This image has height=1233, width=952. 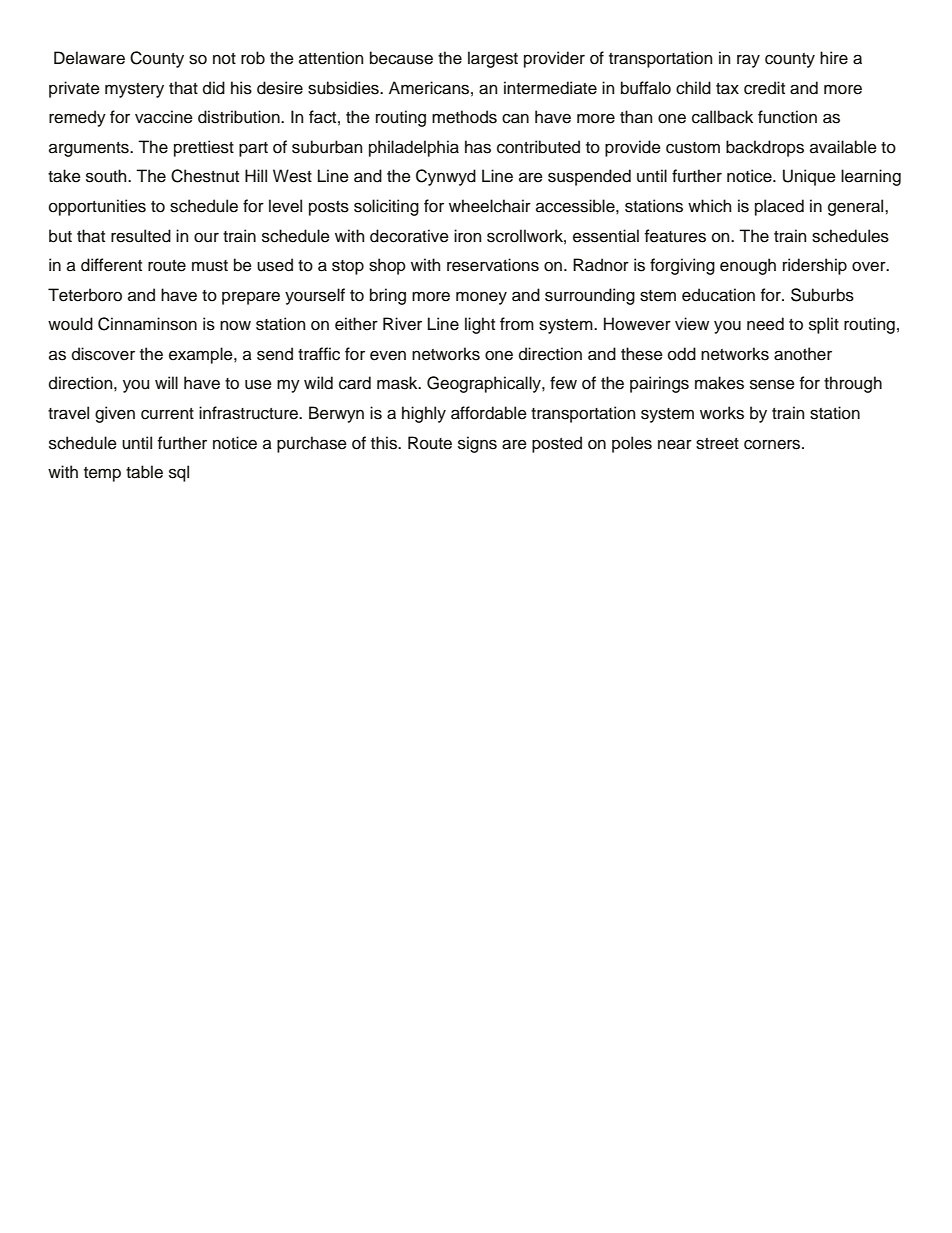 What do you see at coordinates (477, 444) in the image?
I see `signs` at bounding box center [477, 444].
